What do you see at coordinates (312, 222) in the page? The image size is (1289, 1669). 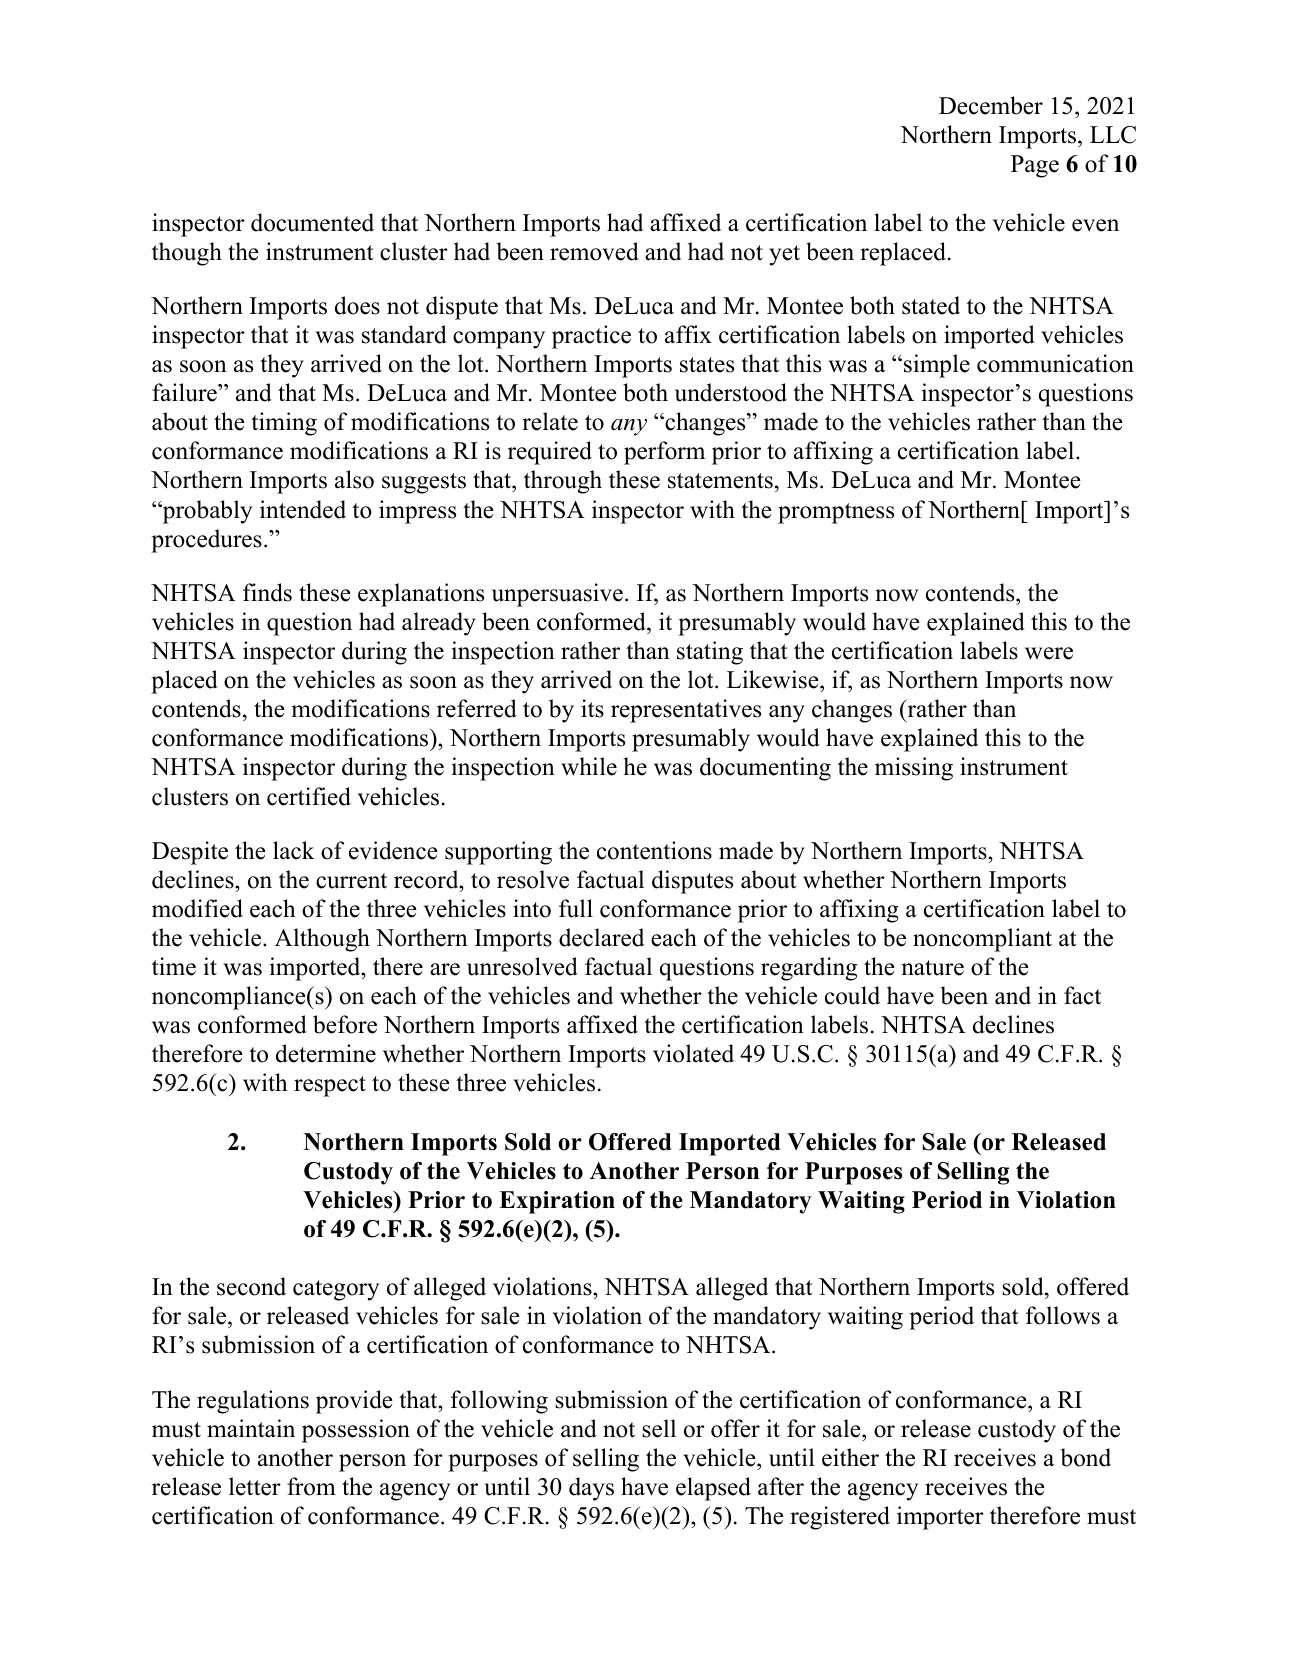 I see `documented` at bounding box center [312, 222].
